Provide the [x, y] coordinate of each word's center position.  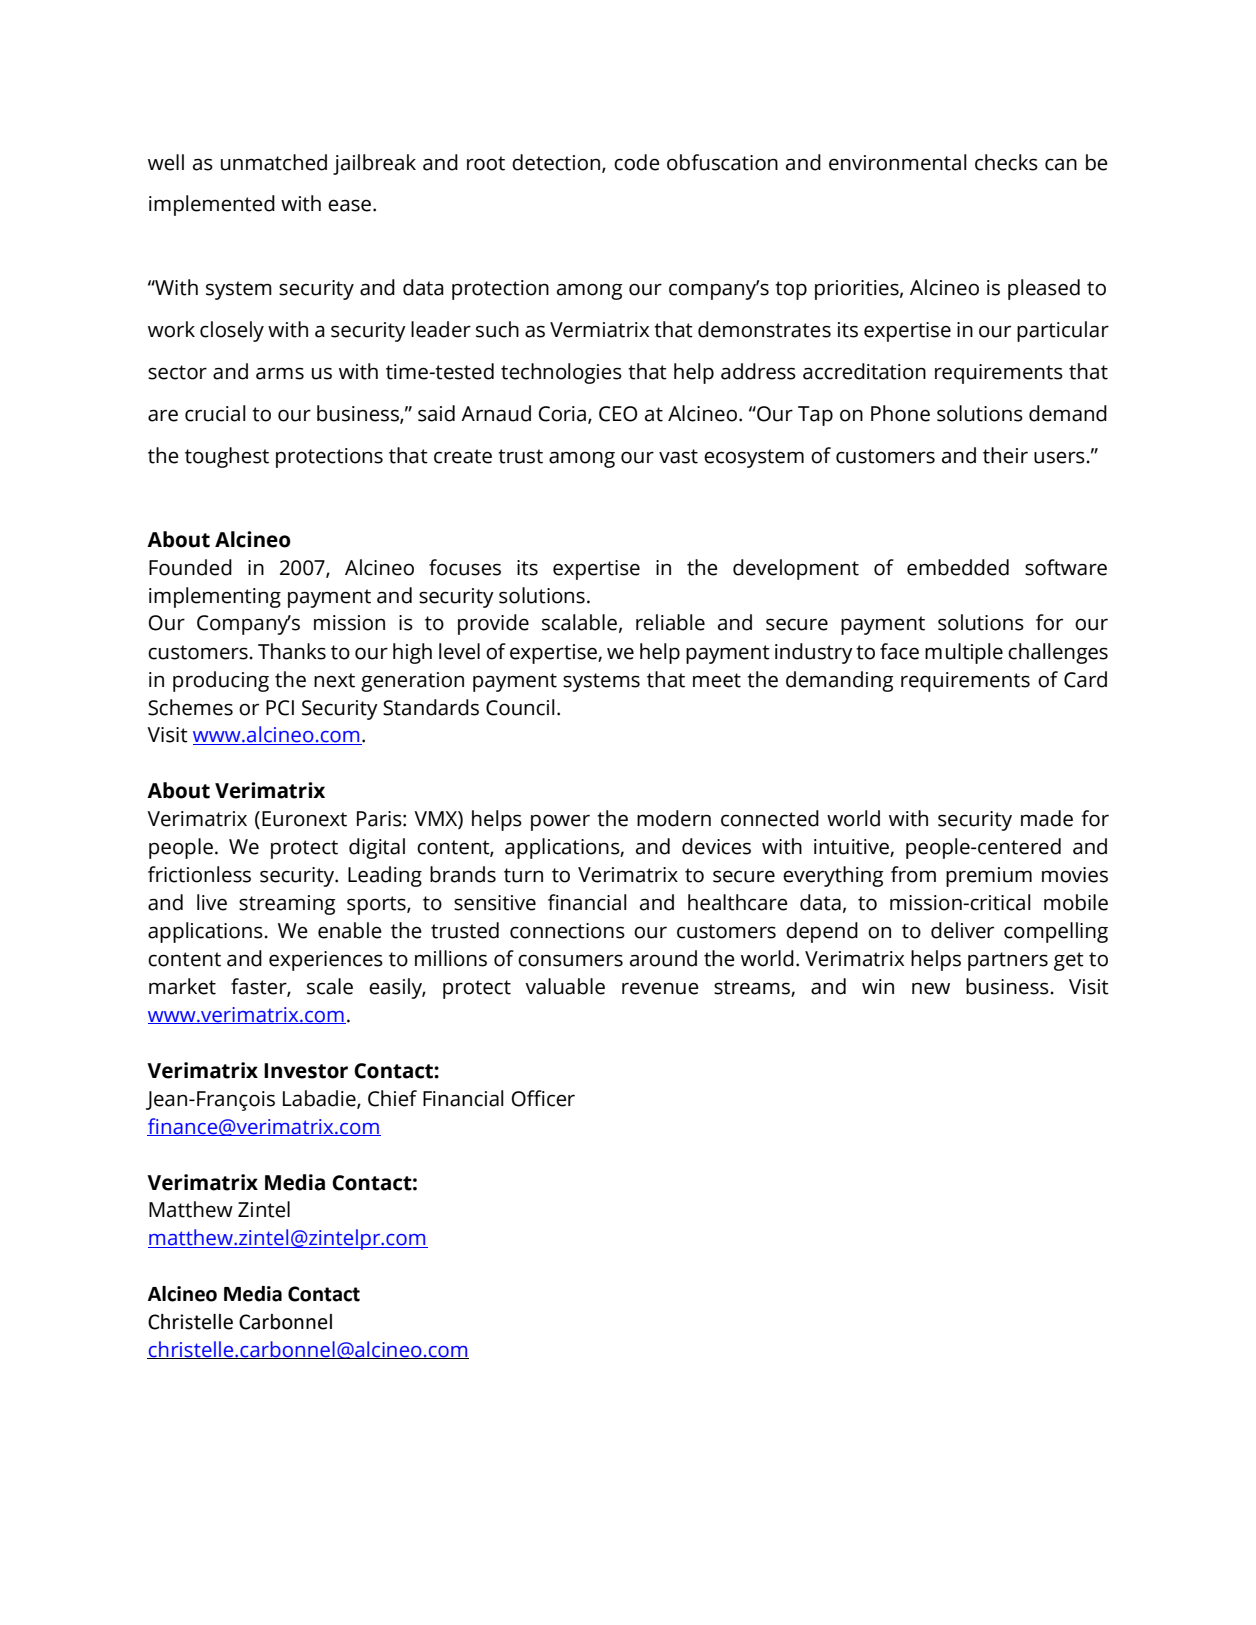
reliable [670, 622]
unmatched [274, 162]
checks [1006, 162]
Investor [306, 1071]
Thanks [292, 651]
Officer [543, 1098]
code [637, 162]
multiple [964, 653]
